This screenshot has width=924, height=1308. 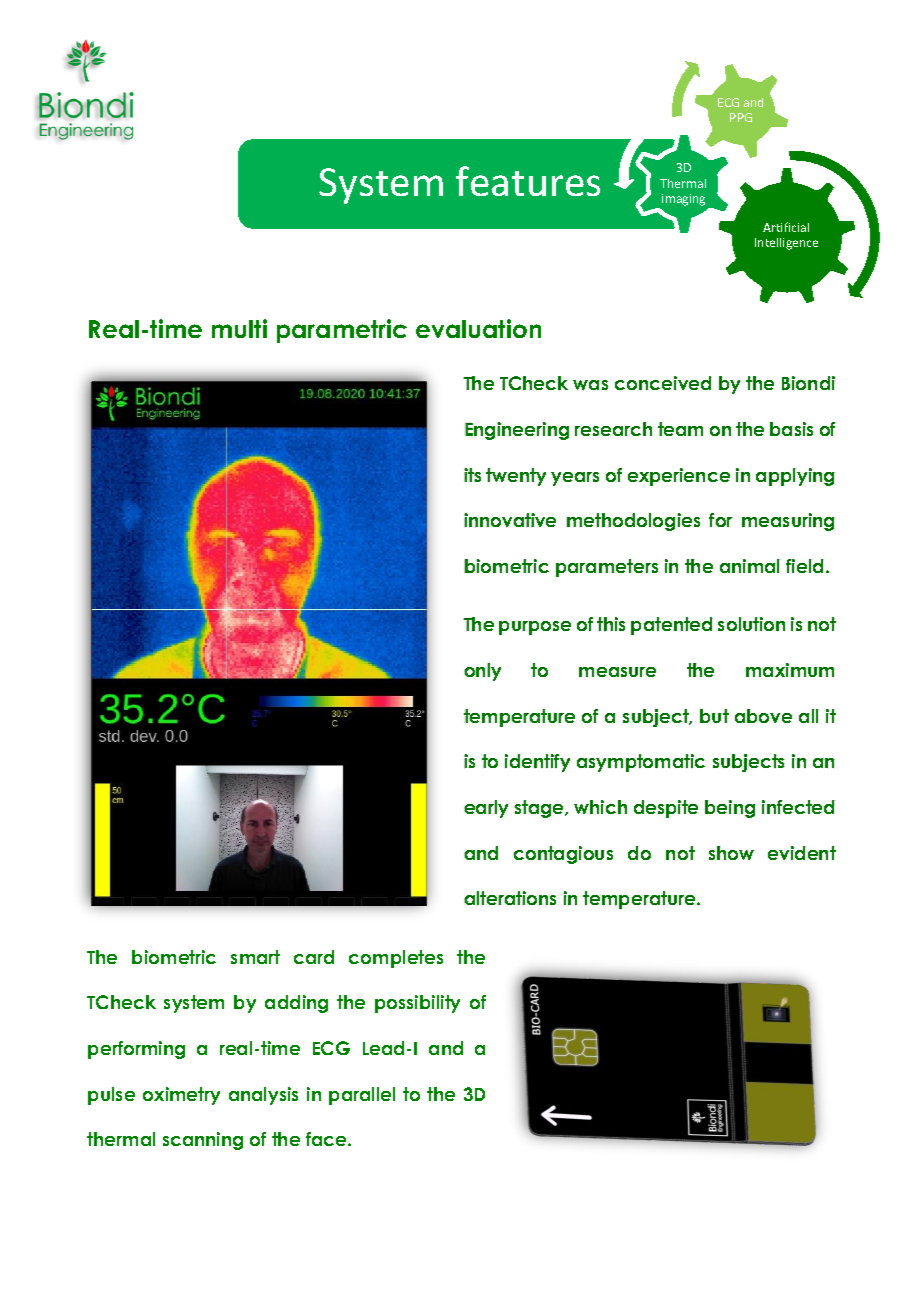 What do you see at coordinates (239, 328) in the screenshot?
I see `multi` at bounding box center [239, 328].
